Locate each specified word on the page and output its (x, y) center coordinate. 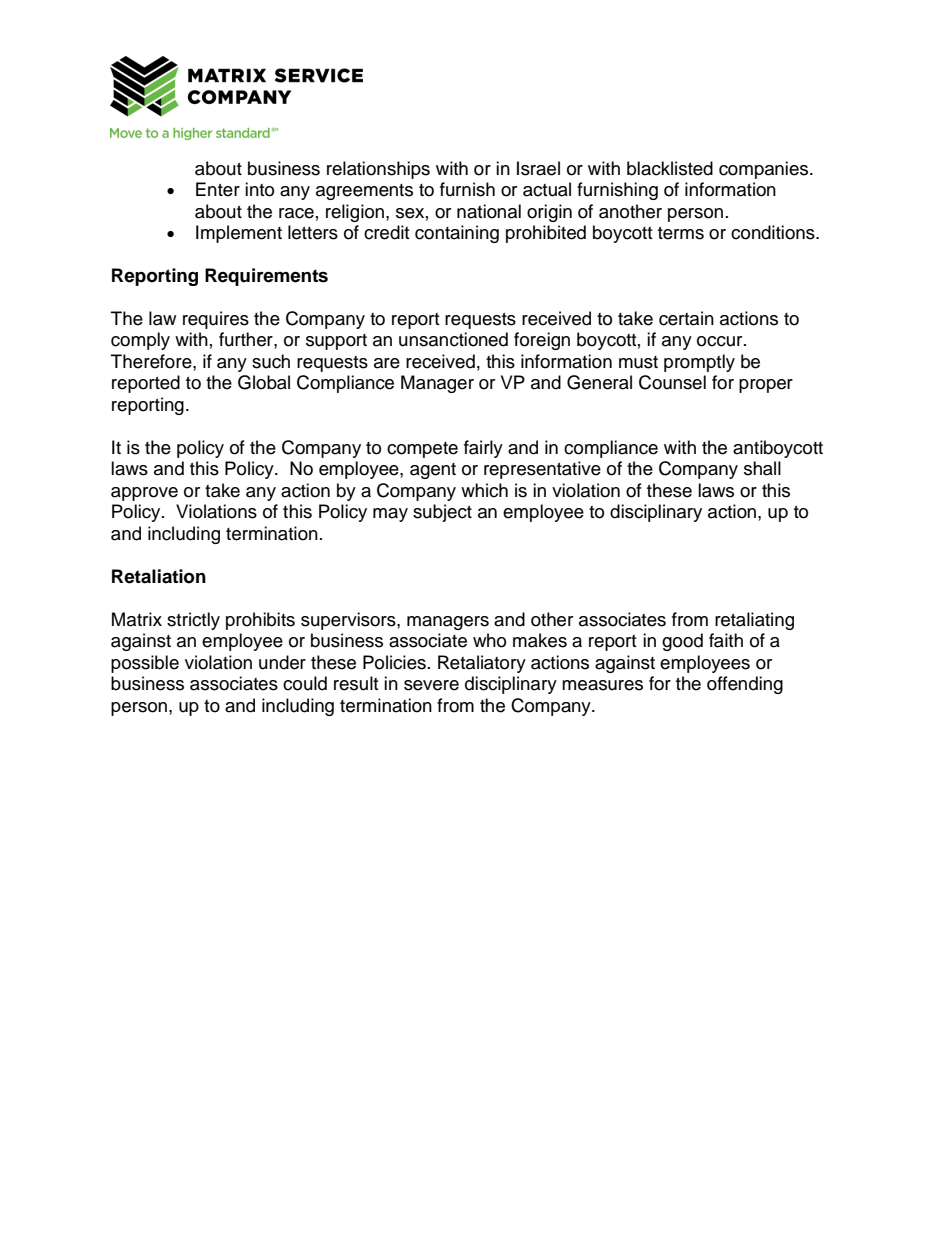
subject (442, 513)
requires (216, 320)
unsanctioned (453, 339)
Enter (218, 189)
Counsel (672, 382)
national (489, 211)
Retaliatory (482, 664)
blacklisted (670, 168)
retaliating (754, 621)
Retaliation (159, 576)
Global (264, 382)
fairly (483, 449)
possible (145, 664)
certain (686, 318)
